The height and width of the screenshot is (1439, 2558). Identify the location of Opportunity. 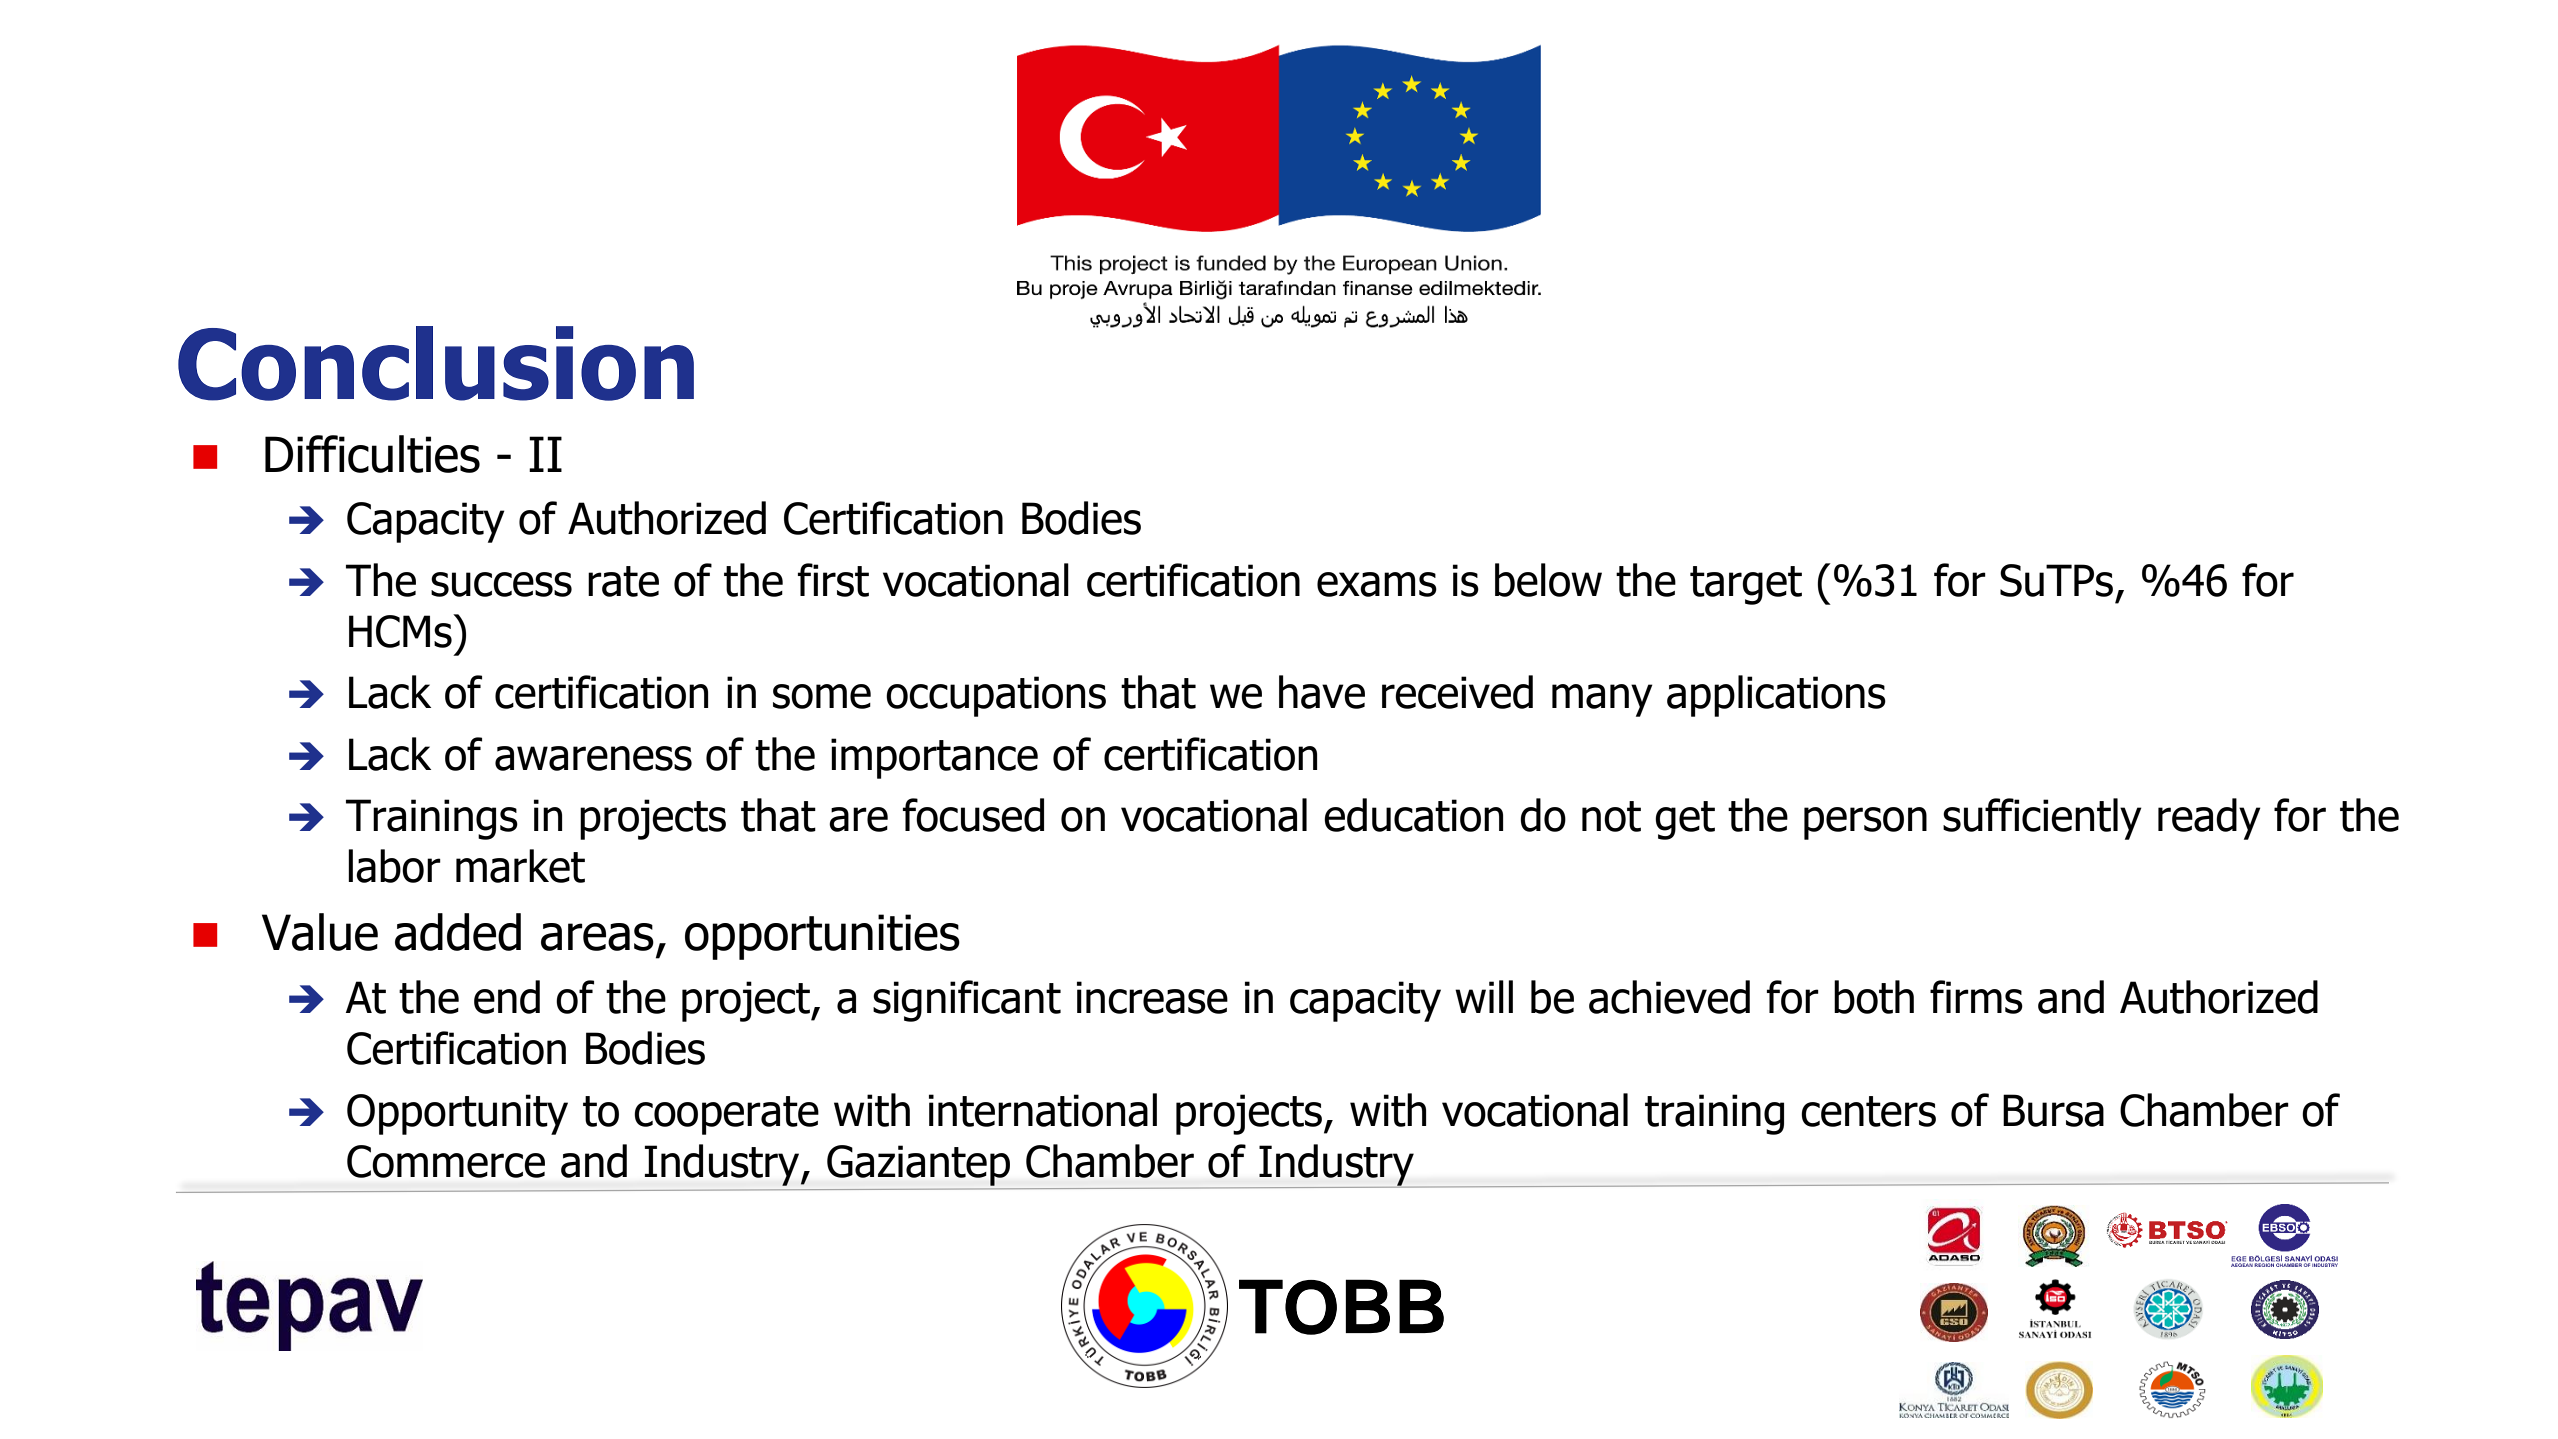
(457, 1114).
